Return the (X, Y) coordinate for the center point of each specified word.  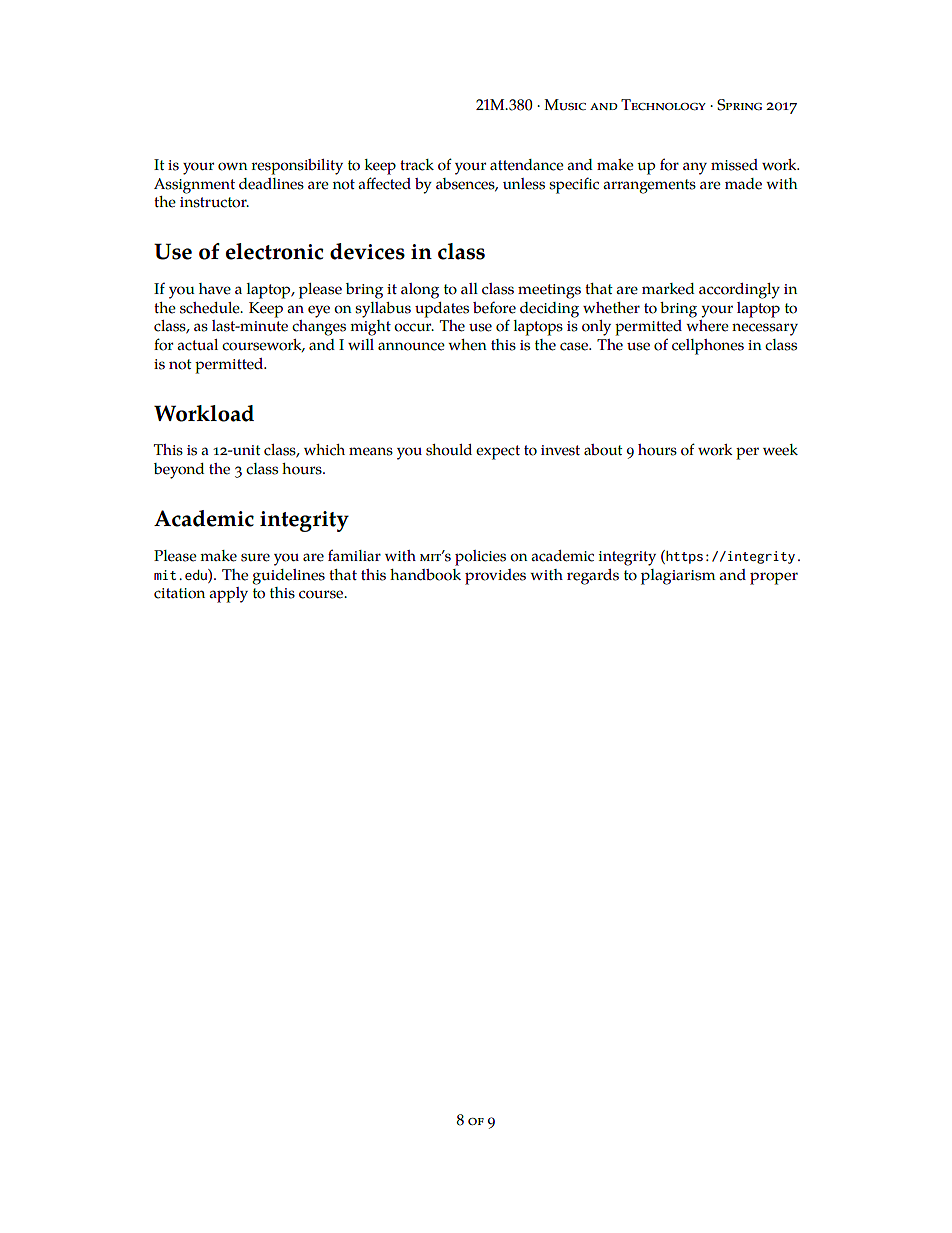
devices (367, 251)
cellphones (708, 347)
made (743, 184)
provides (495, 577)
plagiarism (678, 577)
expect (498, 452)
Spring (739, 105)
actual (197, 345)
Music (565, 105)
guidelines (288, 577)
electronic (275, 251)
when (467, 345)
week (780, 450)
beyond (179, 471)
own (232, 166)
